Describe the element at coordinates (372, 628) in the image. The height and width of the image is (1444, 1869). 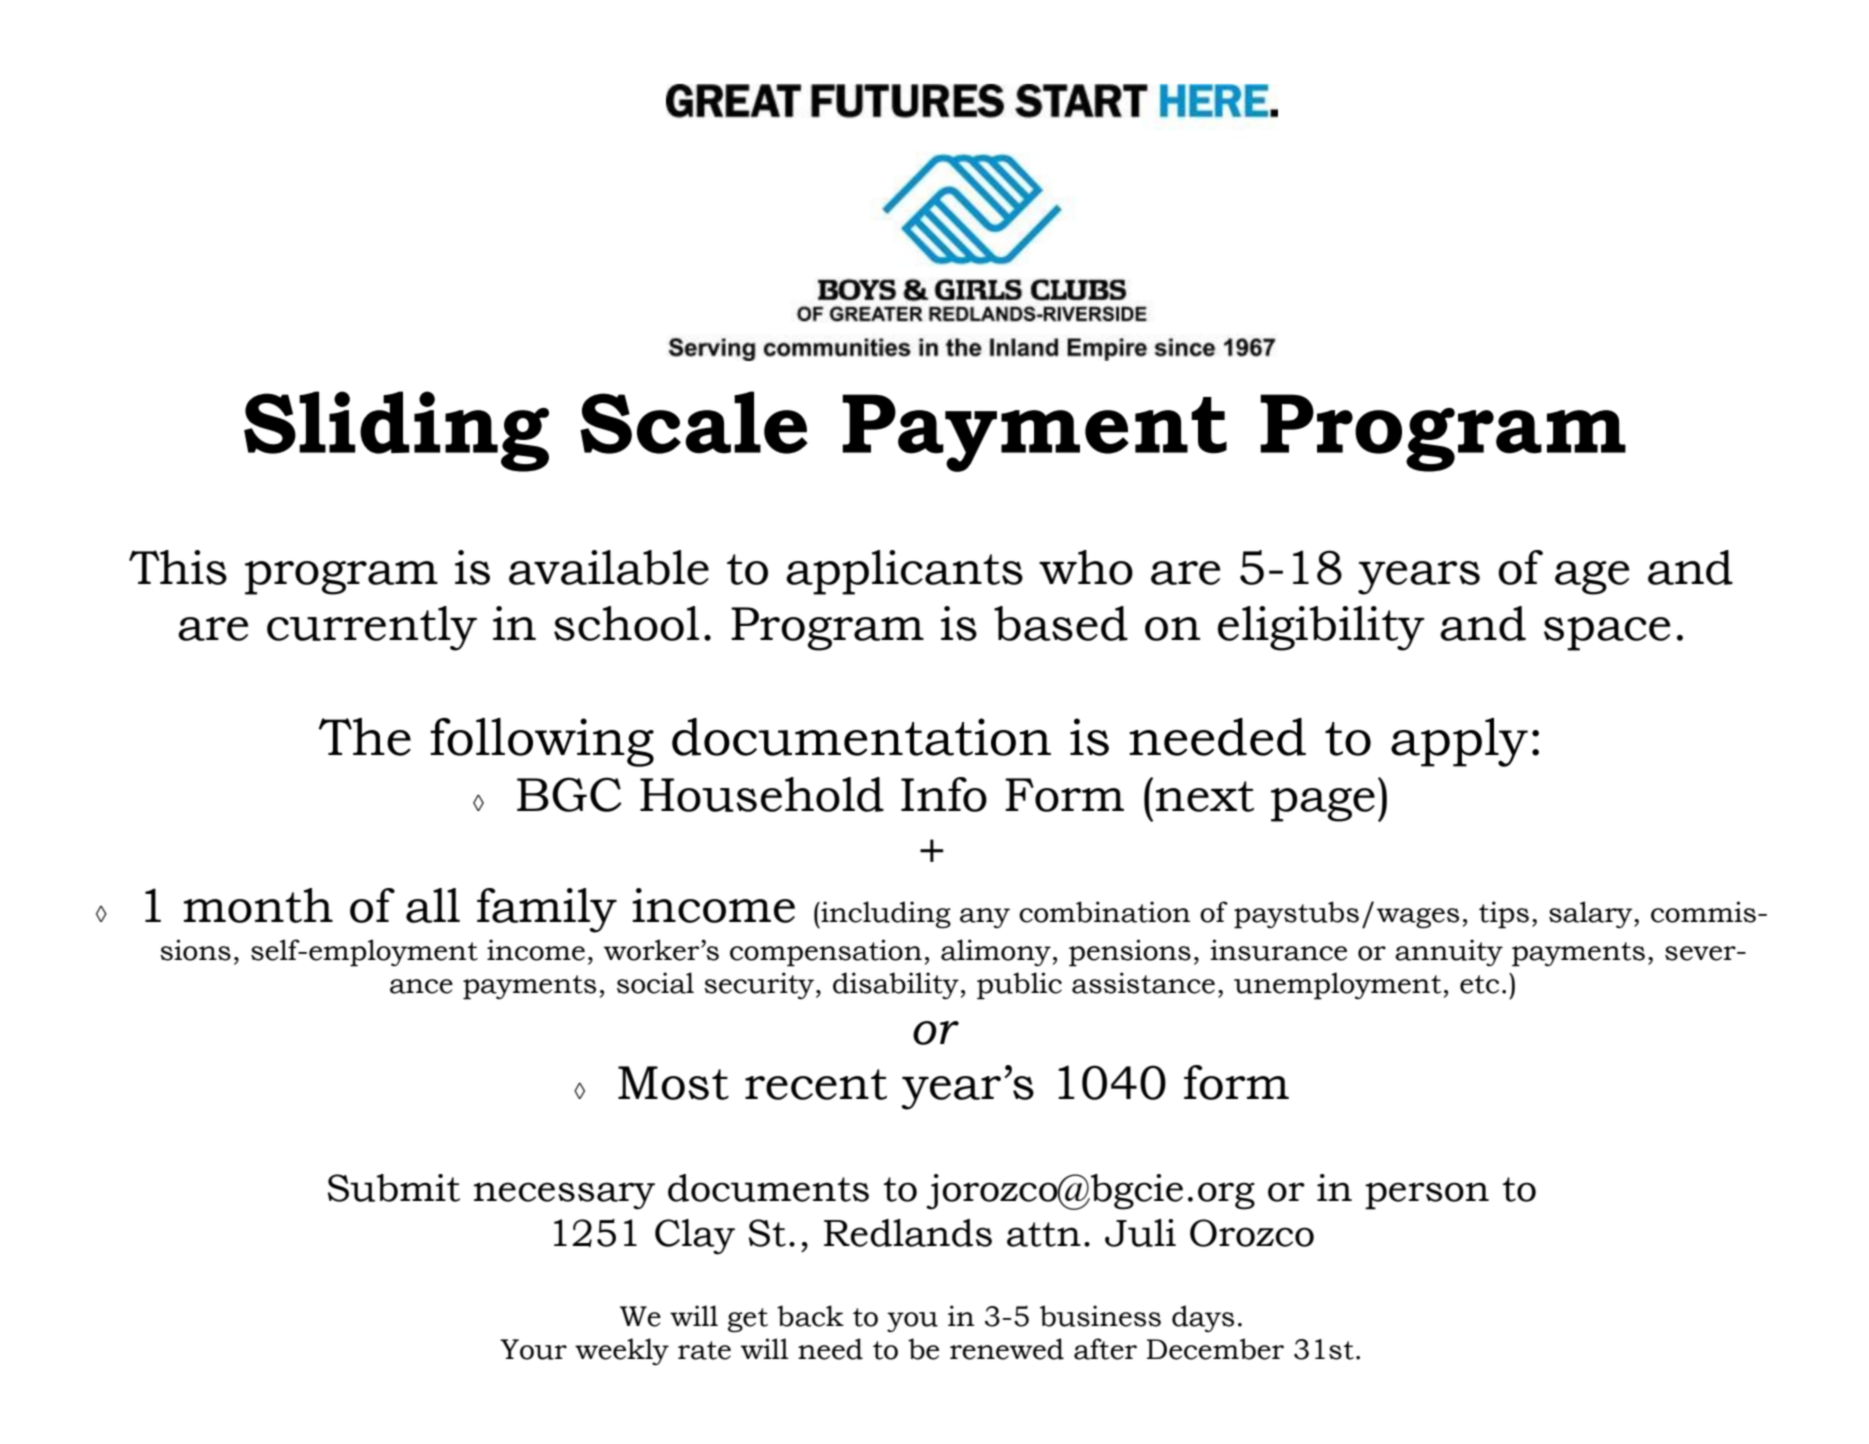
I see `currently` at that location.
